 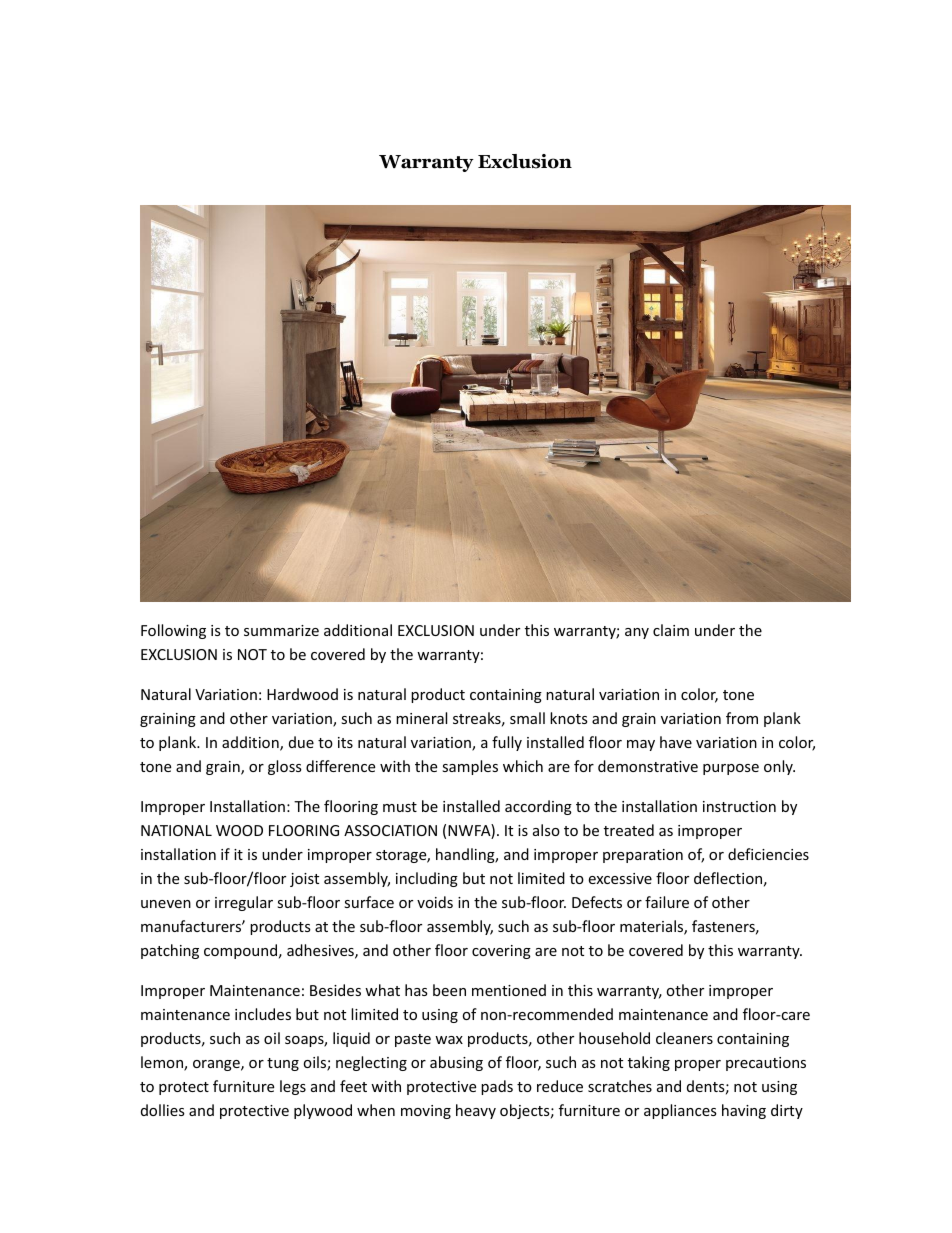 What do you see at coordinates (244, 903) in the page?
I see `irregular` at bounding box center [244, 903].
